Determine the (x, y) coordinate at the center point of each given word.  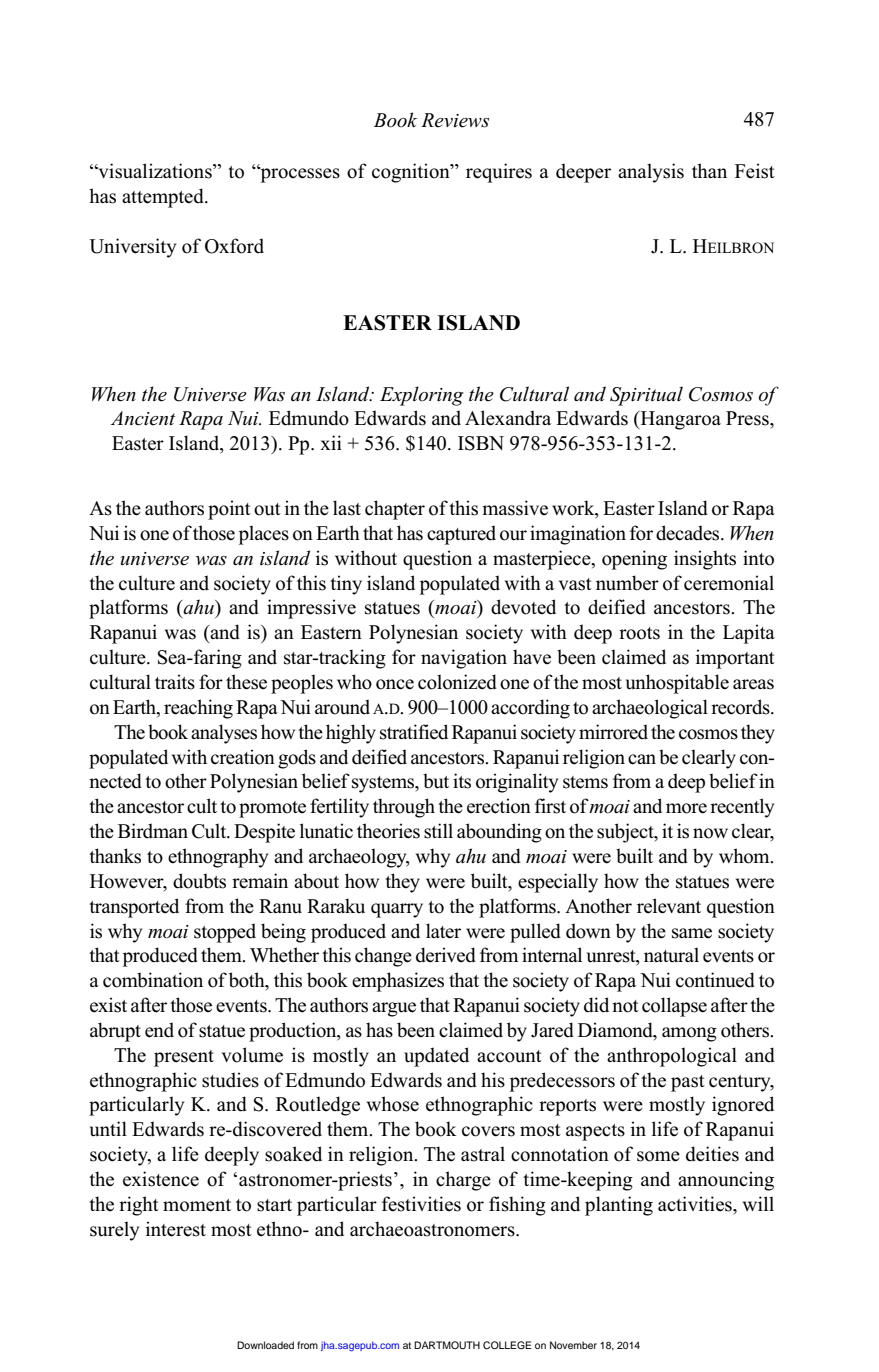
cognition (412, 173)
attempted (164, 198)
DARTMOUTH (447, 1345)
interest (176, 1229)
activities (696, 1204)
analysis (651, 173)
